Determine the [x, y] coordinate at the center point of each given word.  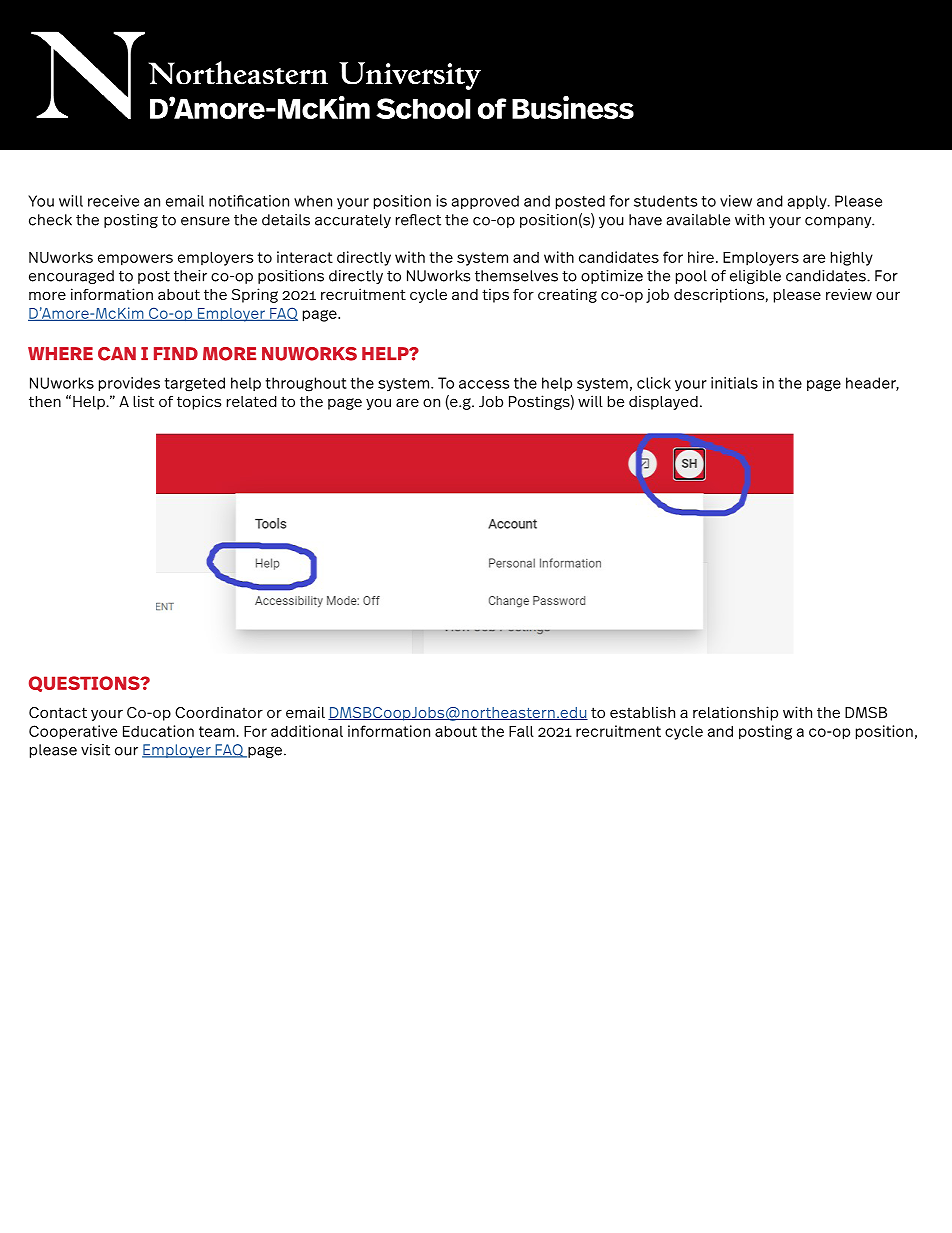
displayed [663, 402]
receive [113, 201]
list [143, 401]
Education [158, 731]
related [252, 401]
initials [734, 383]
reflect [418, 220]
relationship [735, 713]
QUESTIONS [85, 684]
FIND [176, 353]
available [698, 220]
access [484, 384]
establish [642, 712]
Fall [521, 731]
